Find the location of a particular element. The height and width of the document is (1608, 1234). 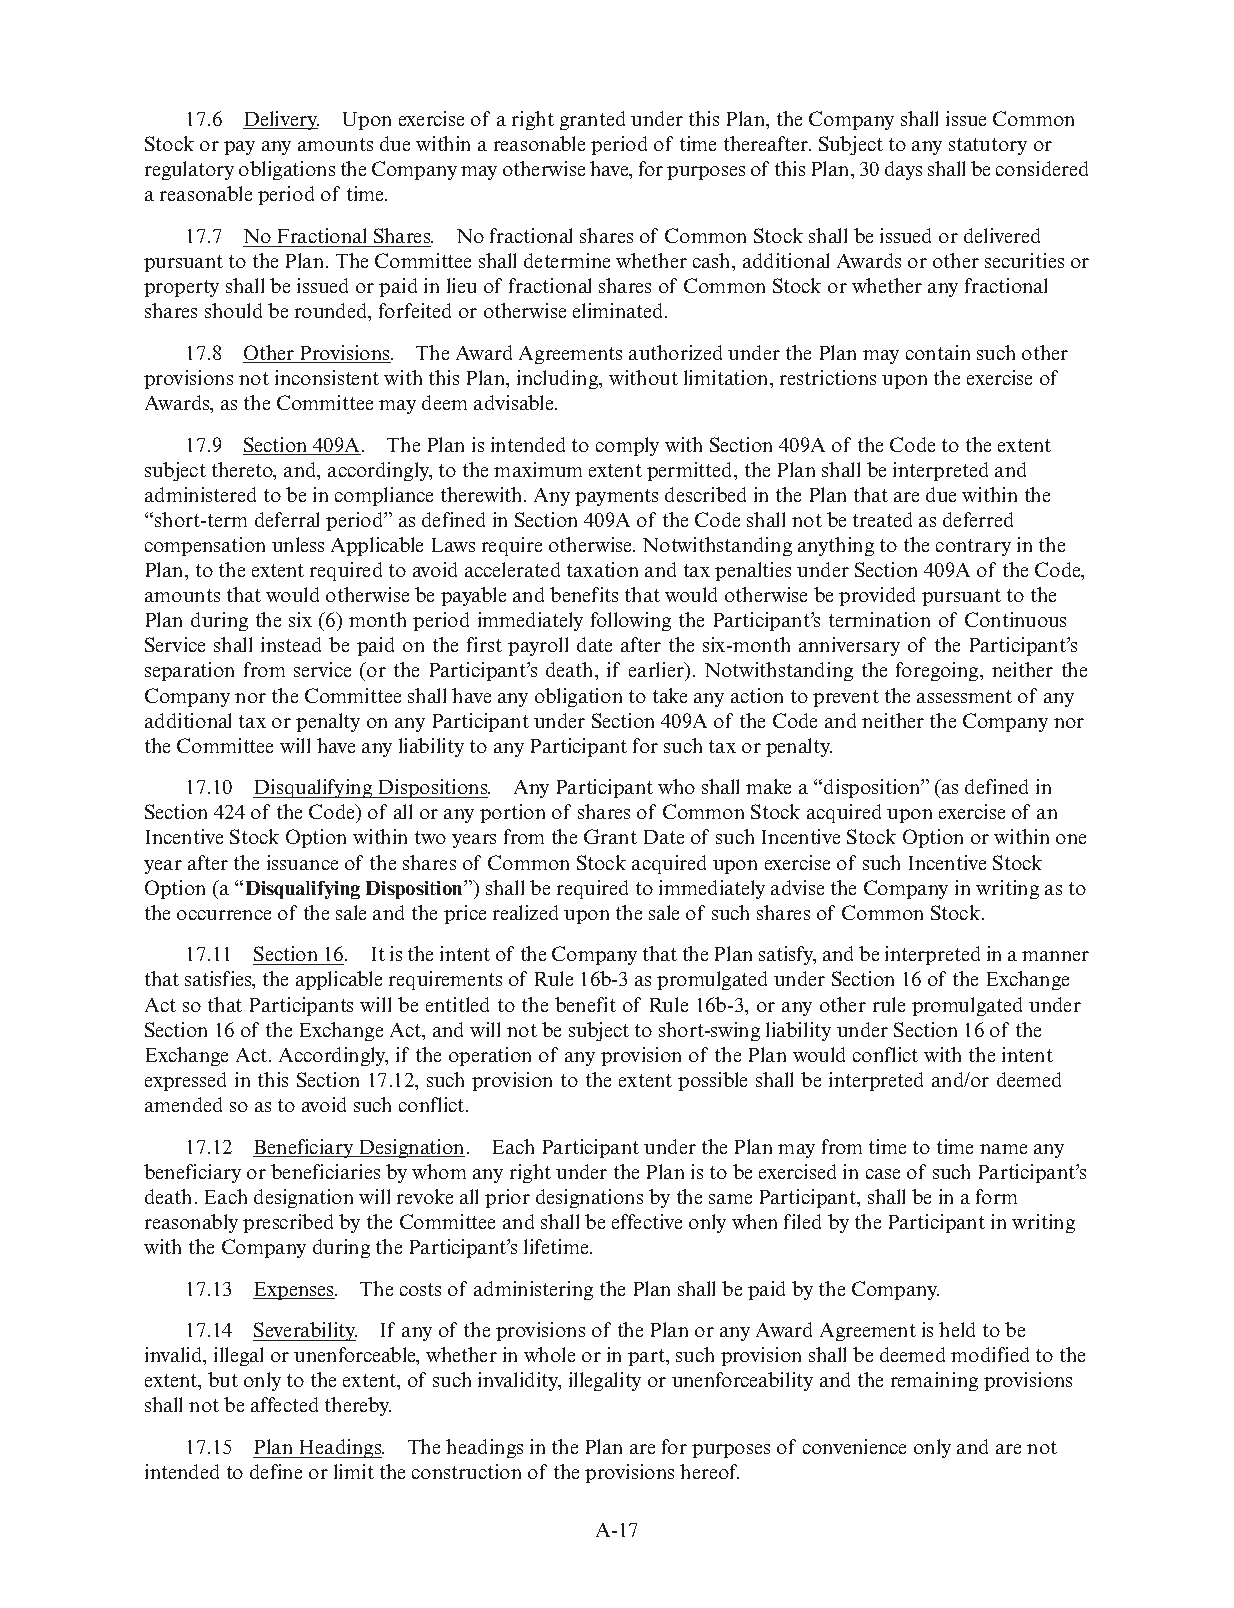

inconsistent is located at coordinates (327, 377).
